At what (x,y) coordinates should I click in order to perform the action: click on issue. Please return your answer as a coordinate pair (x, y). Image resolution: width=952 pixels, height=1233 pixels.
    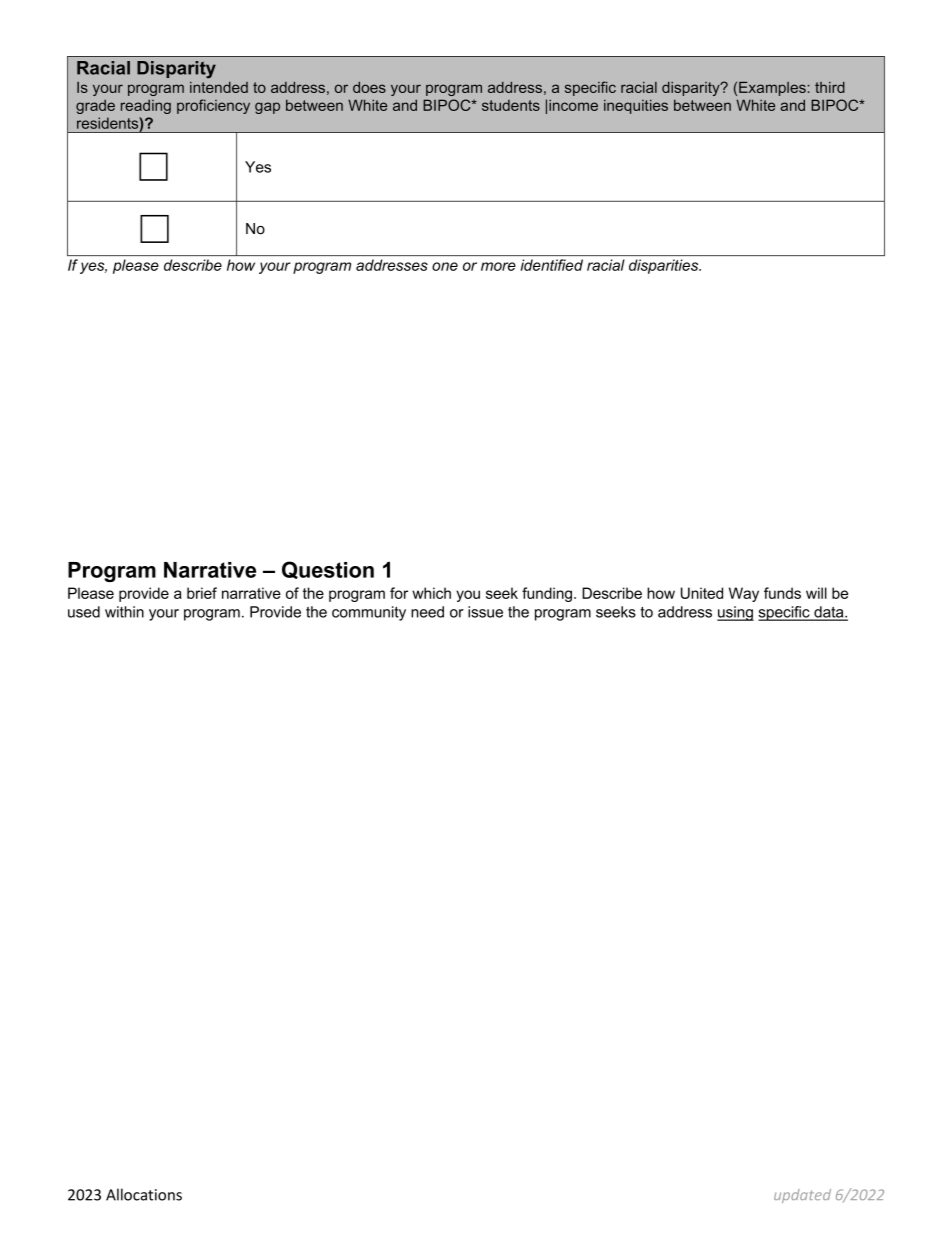
    Looking at the image, I should click on (485, 612).
